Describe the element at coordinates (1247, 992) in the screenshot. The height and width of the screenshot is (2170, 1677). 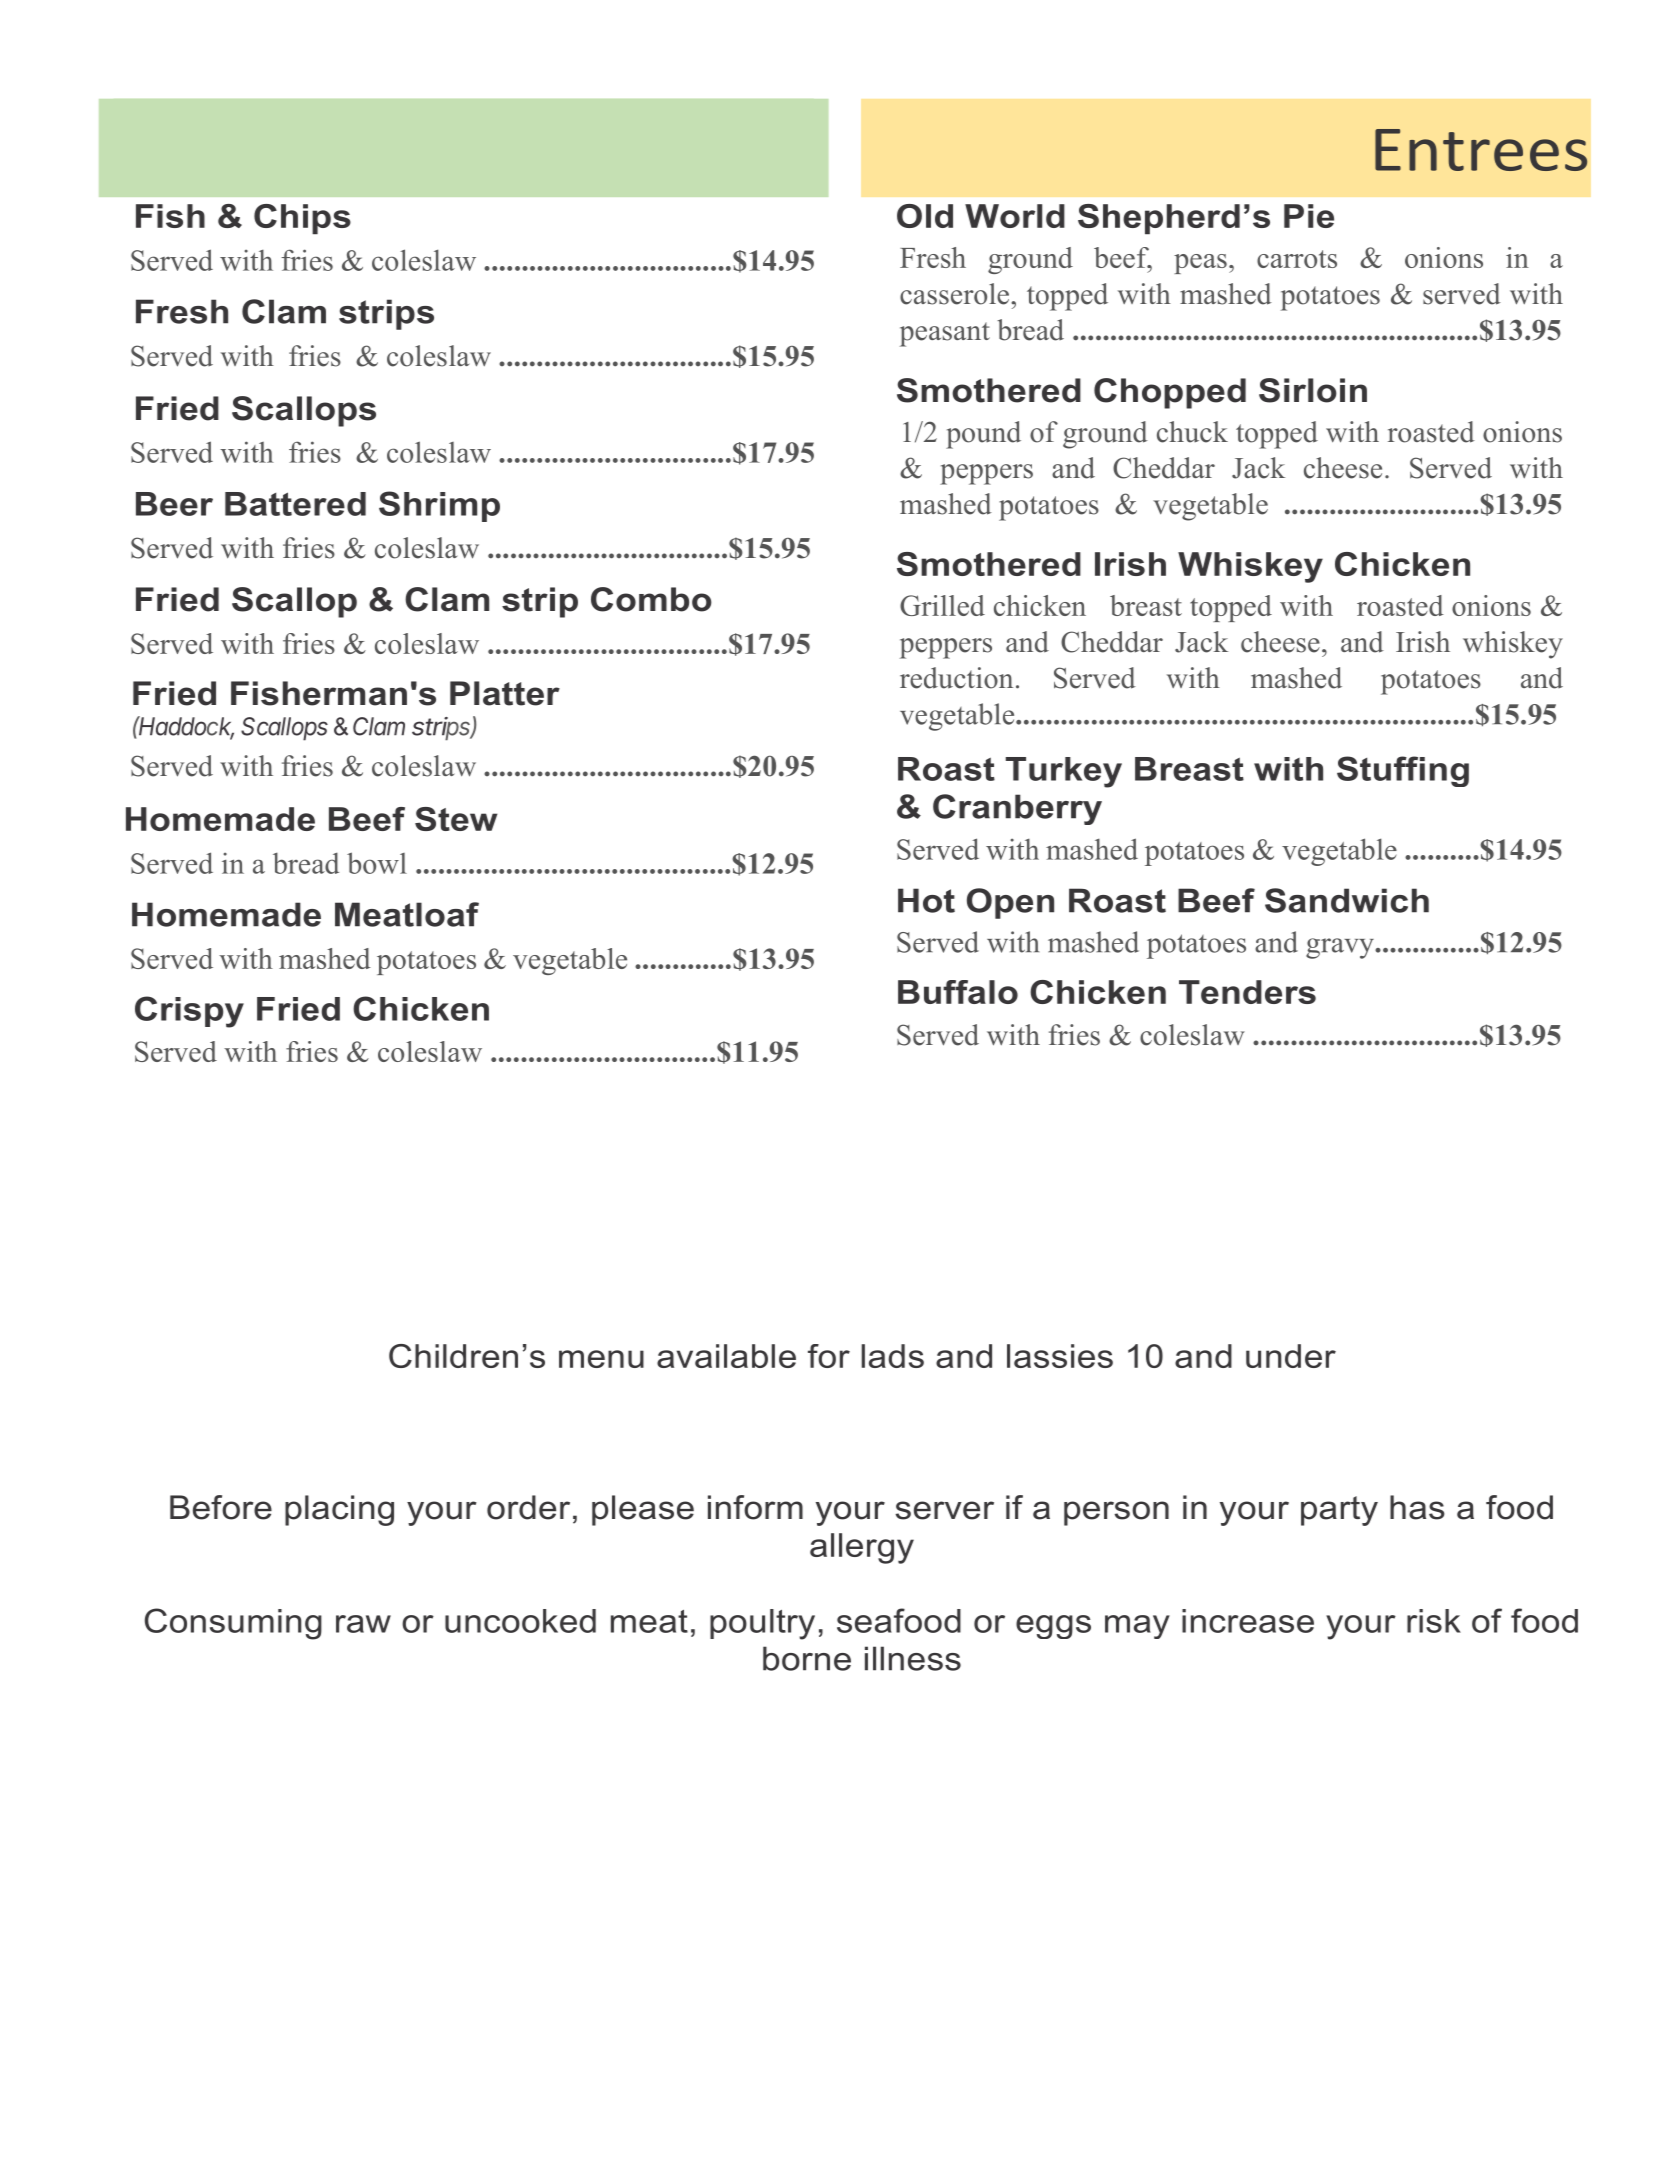
I see `Tenders` at that location.
